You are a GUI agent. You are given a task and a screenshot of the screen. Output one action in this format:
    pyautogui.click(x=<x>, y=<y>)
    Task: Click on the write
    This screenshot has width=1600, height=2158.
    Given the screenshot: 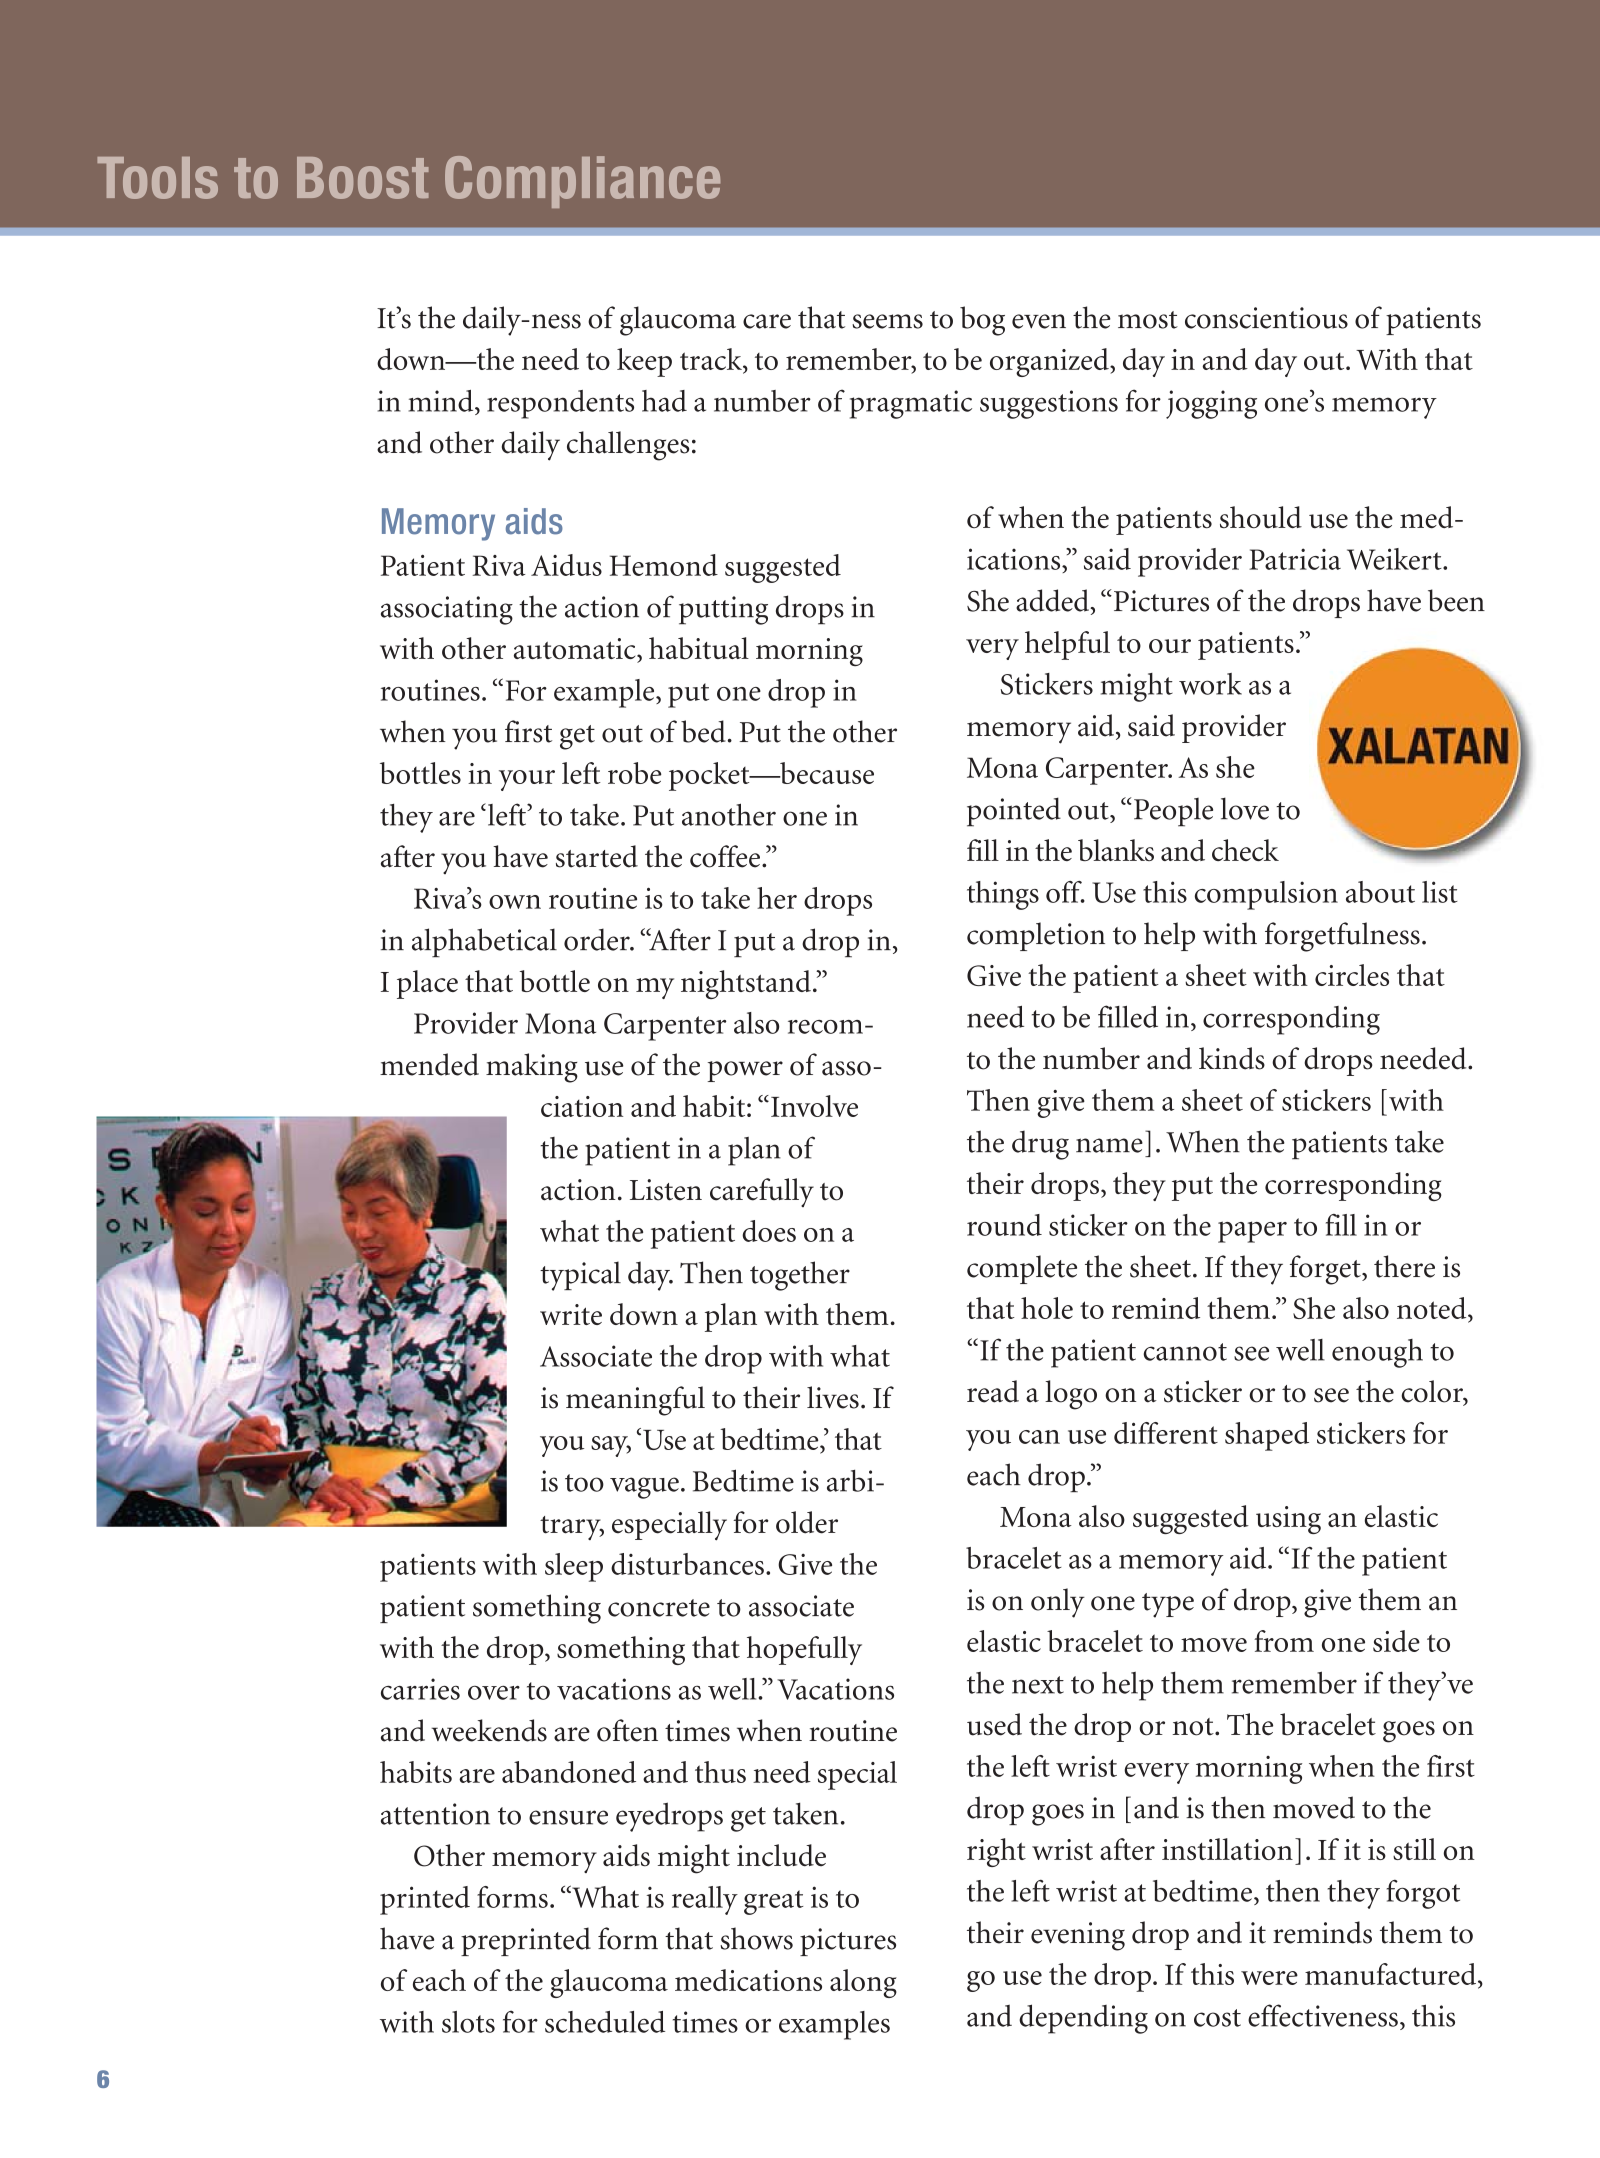 What is the action you would take?
    pyautogui.click(x=571, y=1314)
